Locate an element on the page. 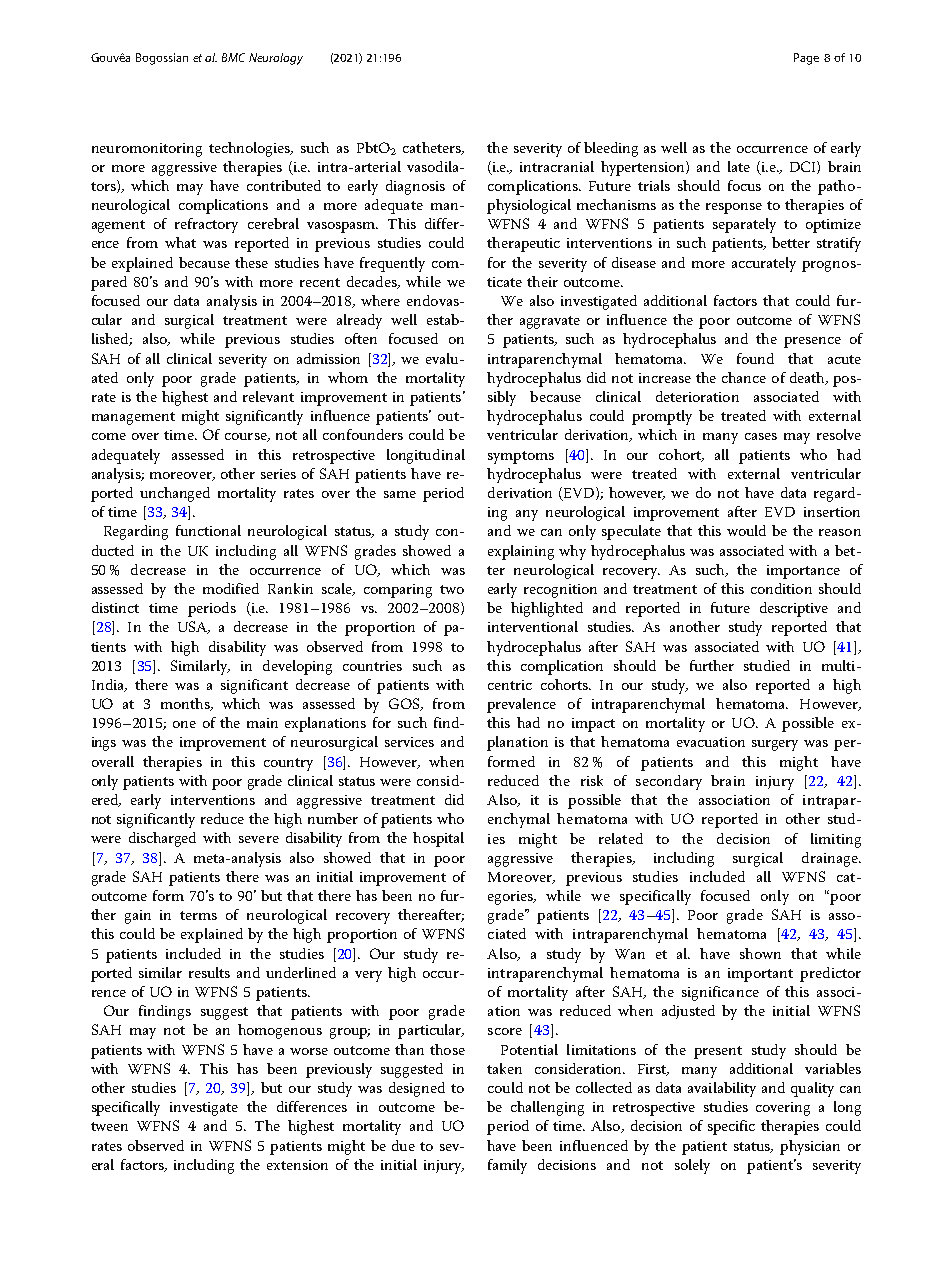 The image size is (952, 1265). two is located at coordinates (452, 589).
